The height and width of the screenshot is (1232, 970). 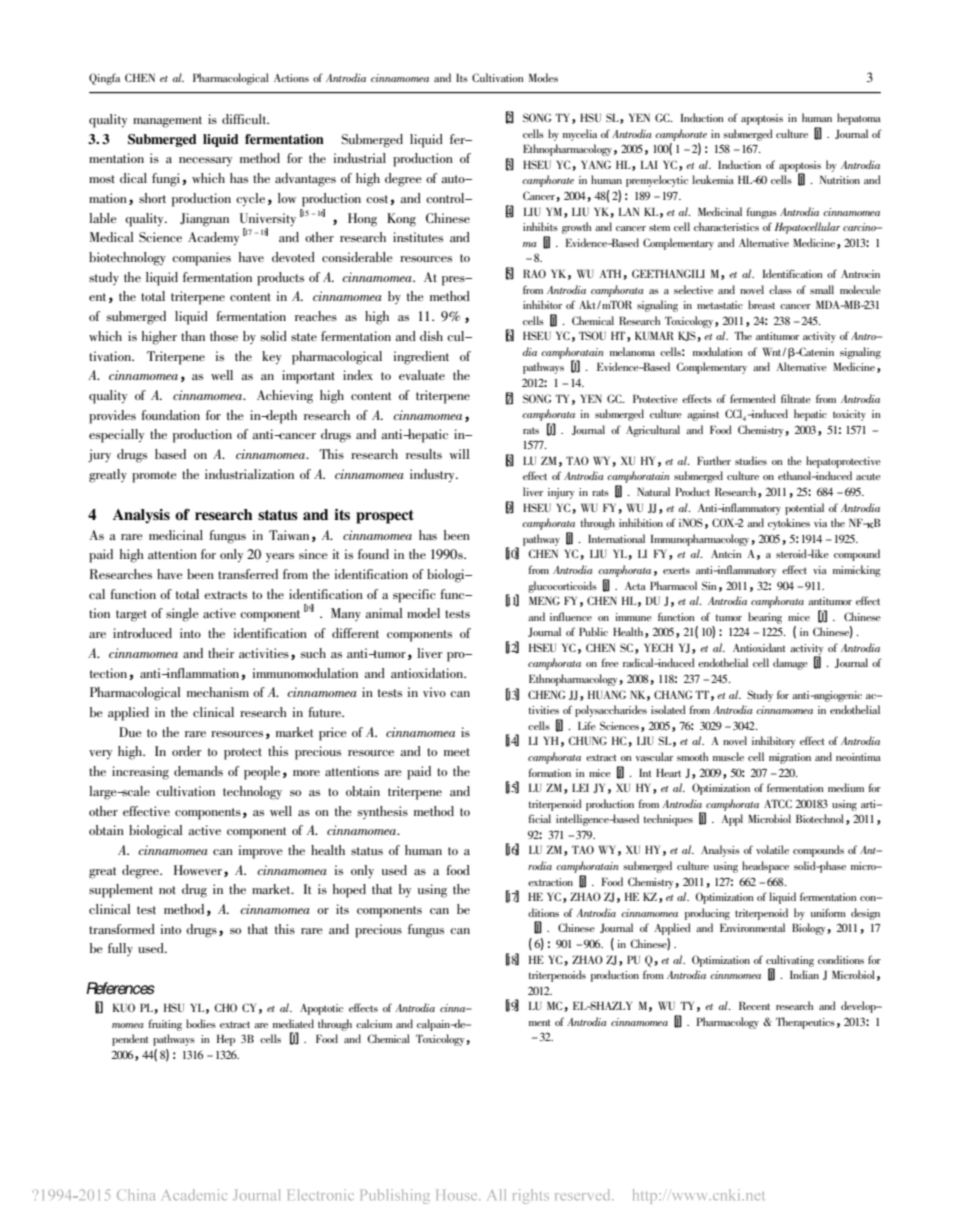 I want to click on cytokines, so click(x=789, y=524).
